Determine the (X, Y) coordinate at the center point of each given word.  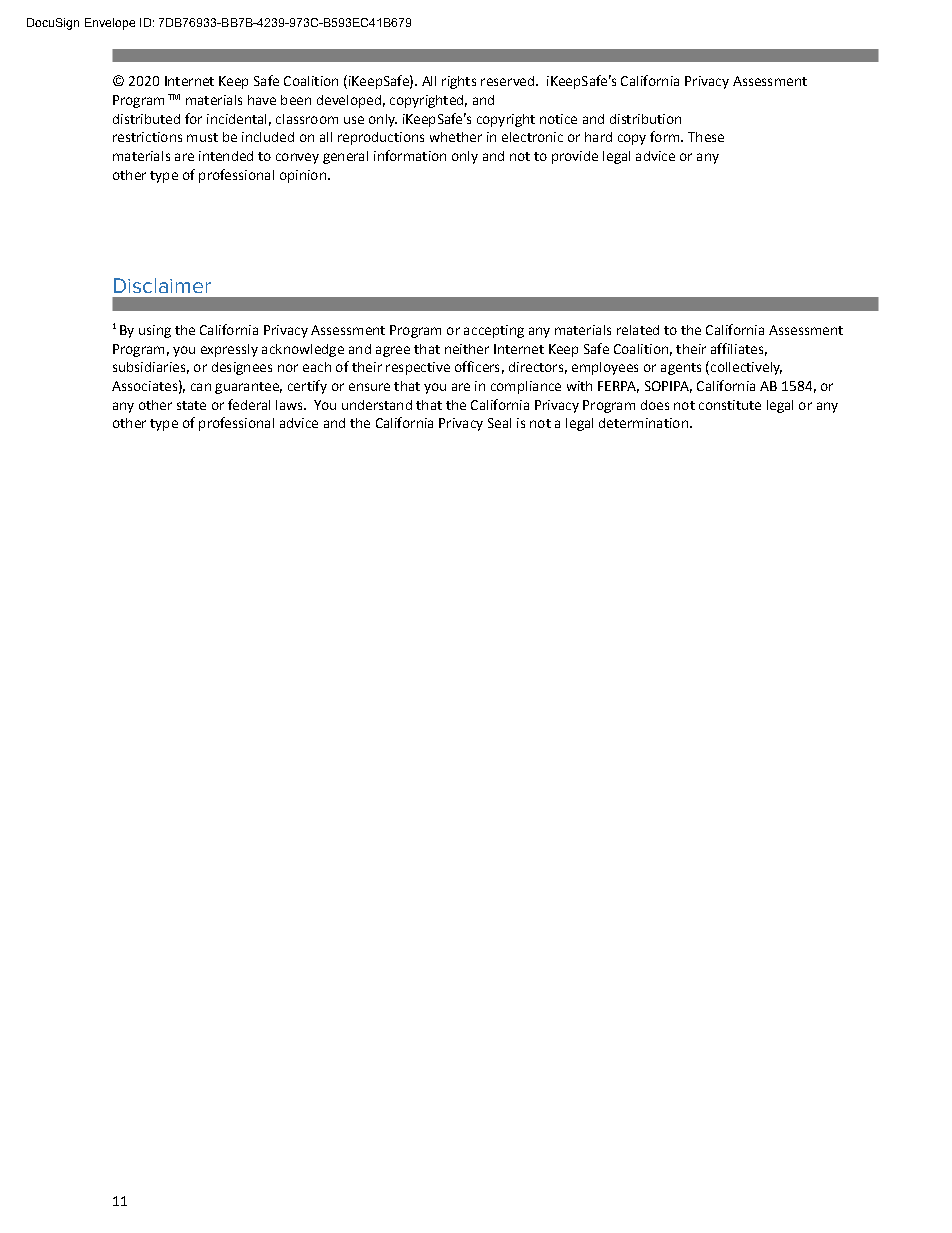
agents (681, 369)
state (191, 405)
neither (467, 349)
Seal (499, 423)
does (655, 405)
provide (575, 157)
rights (459, 82)
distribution (645, 119)
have (262, 100)
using (155, 331)
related (638, 330)
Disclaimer (162, 285)
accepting (494, 331)
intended (226, 156)
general (345, 157)
